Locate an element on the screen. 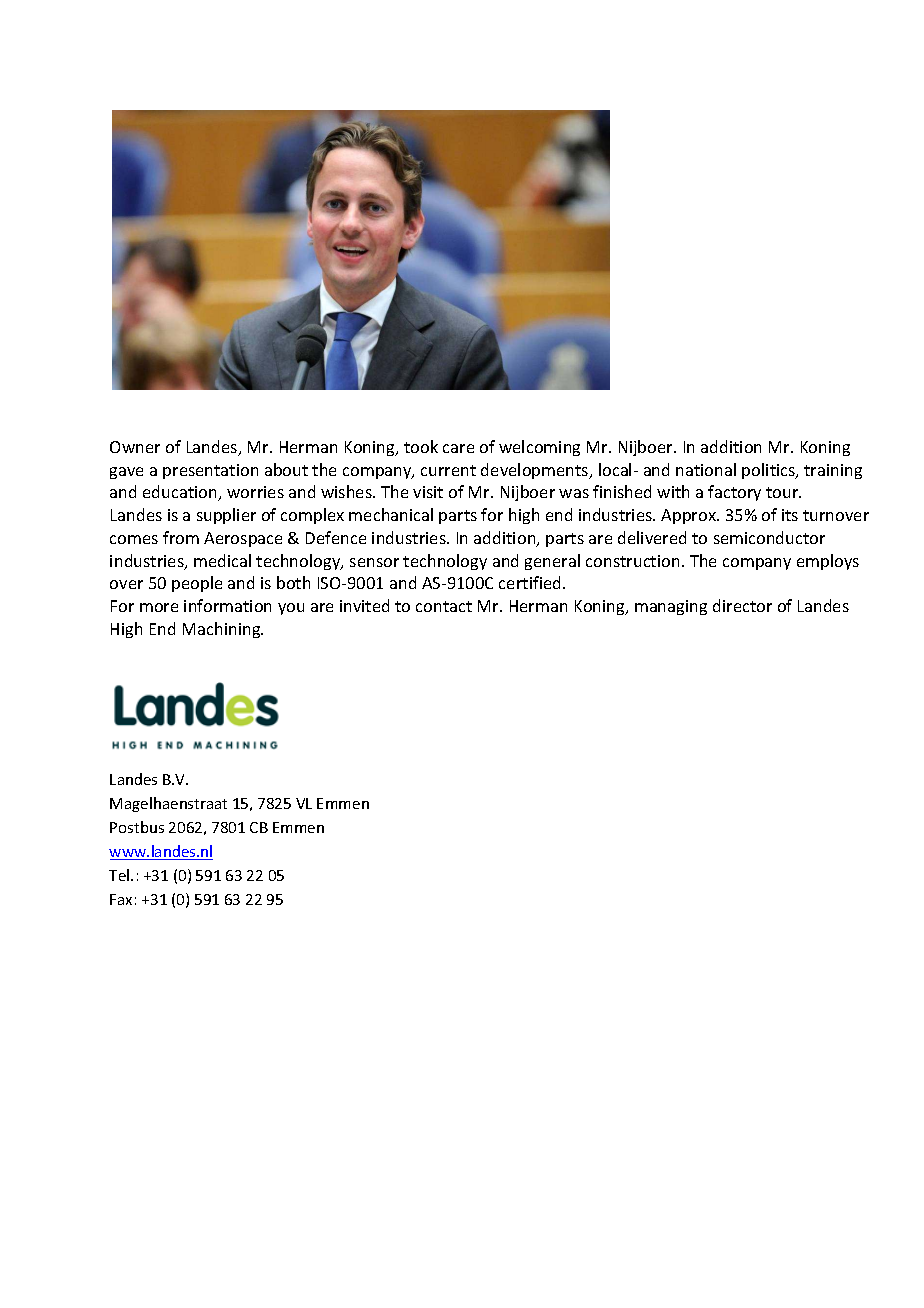 This screenshot has width=924, height=1308. Machining is located at coordinates (223, 630).
